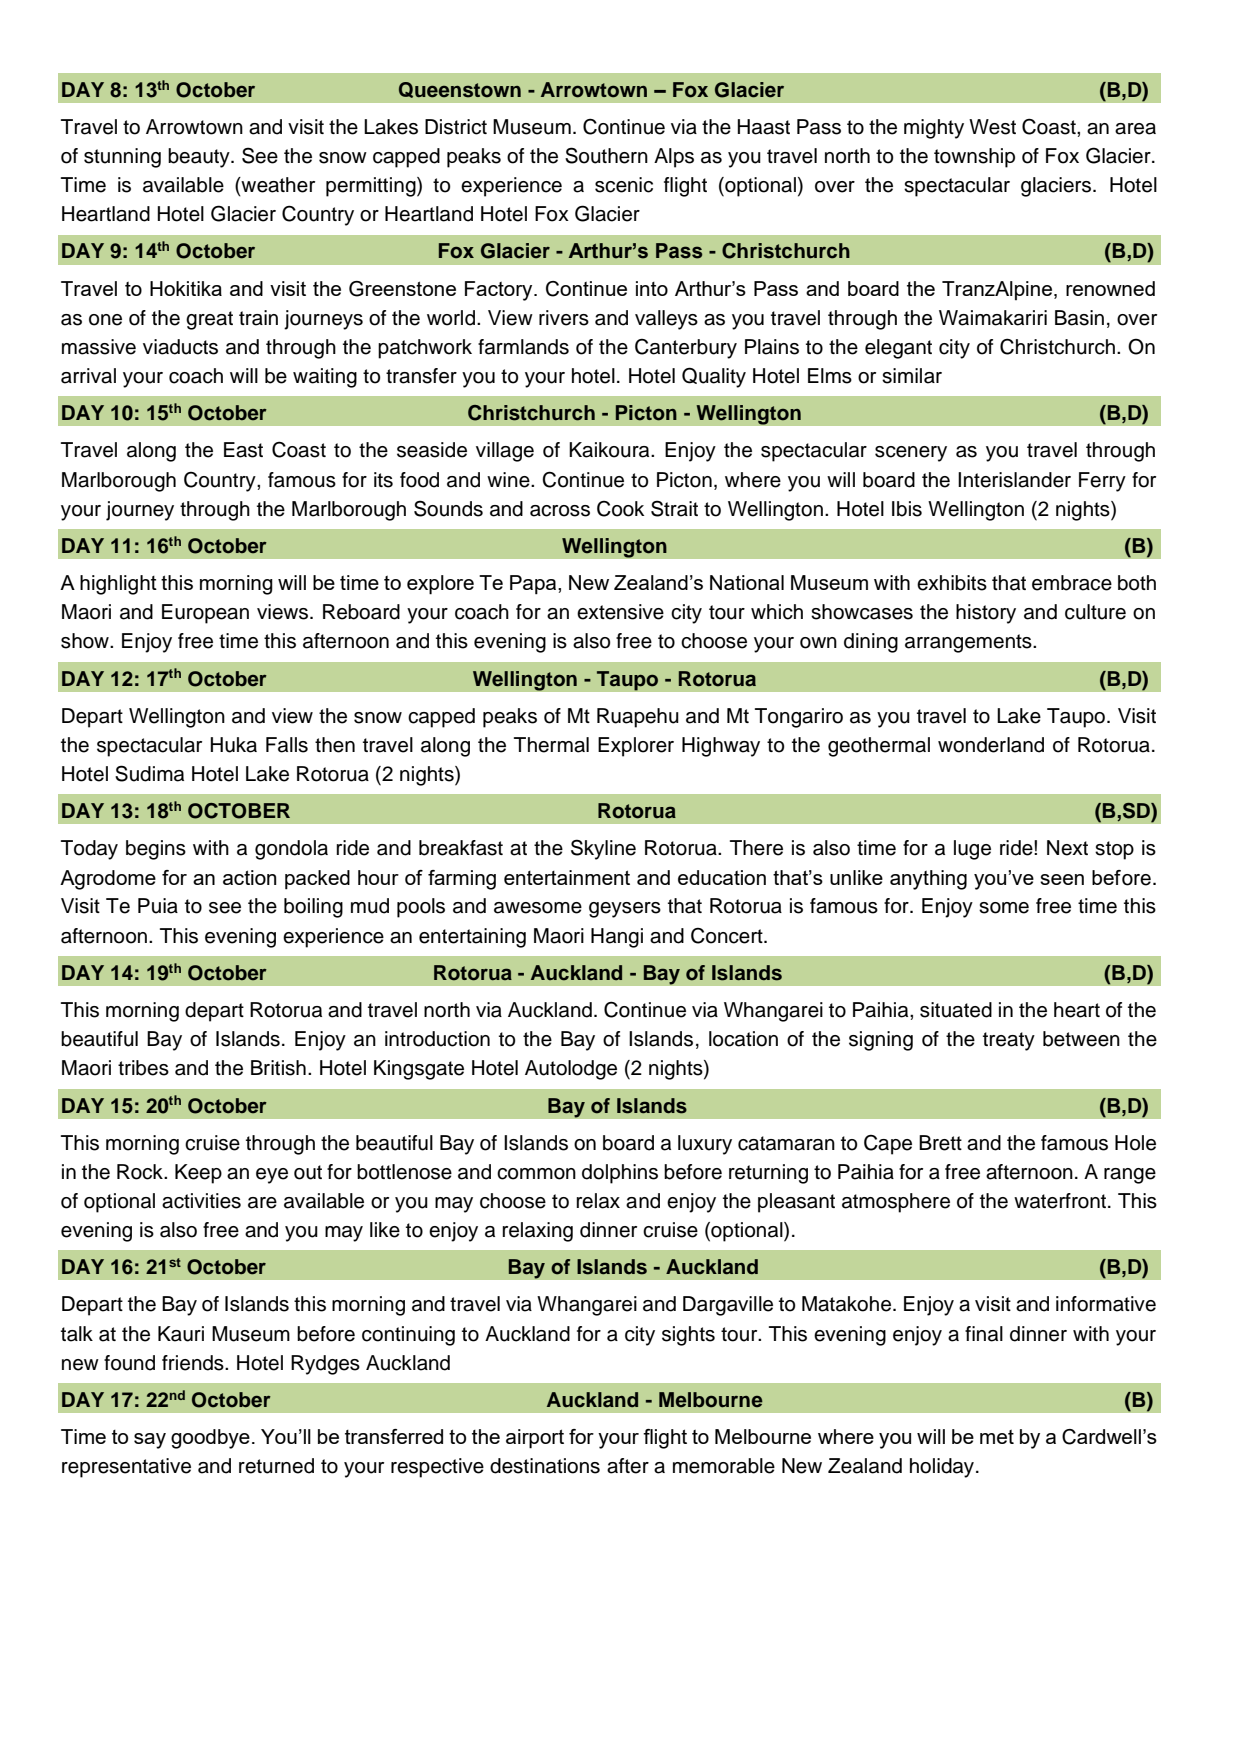 The height and width of the document is (1745, 1234). I want to click on Southern, so click(606, 155).
